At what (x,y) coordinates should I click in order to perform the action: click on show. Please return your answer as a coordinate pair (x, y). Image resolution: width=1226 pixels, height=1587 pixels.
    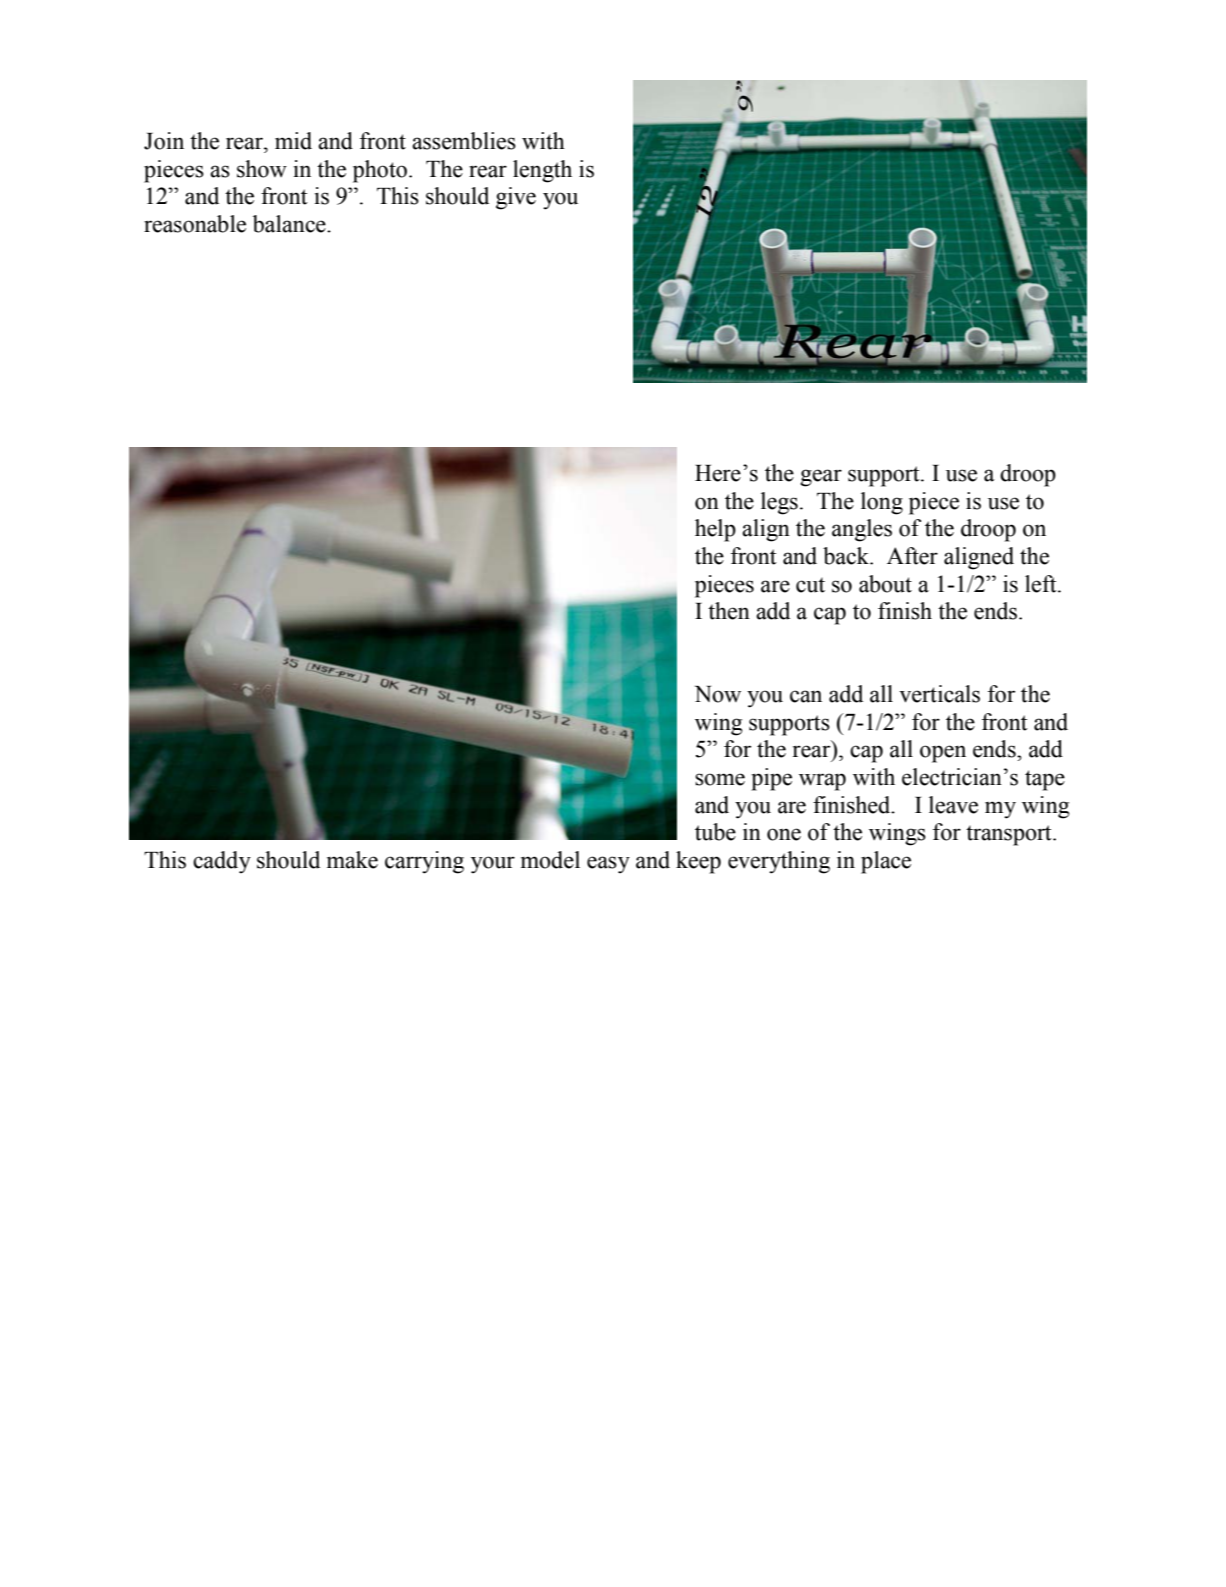
    Looking at the image, I should click on (262, 169).
